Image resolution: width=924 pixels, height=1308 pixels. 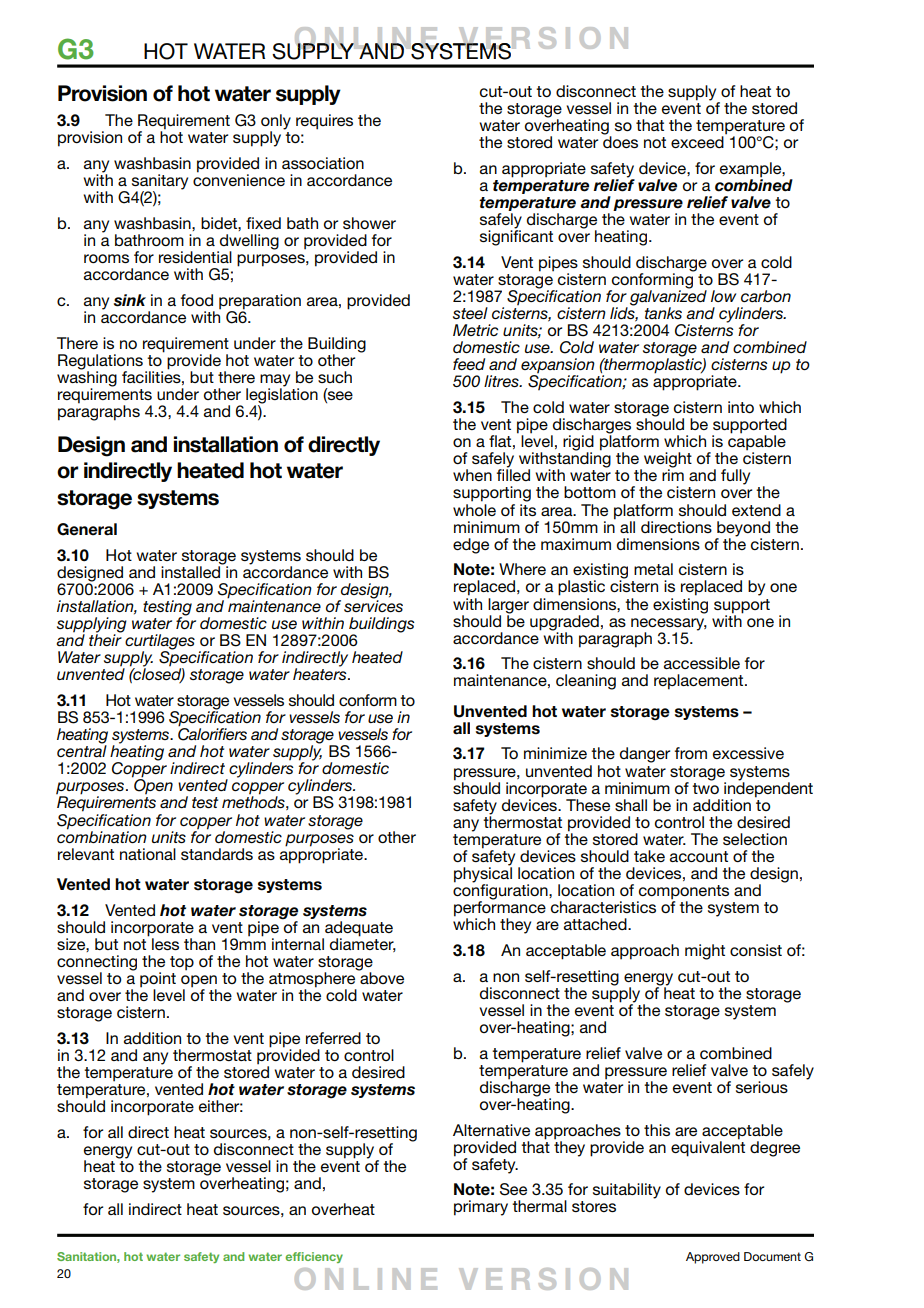 What do you see at coordinates (369, 223) in the document?
I see `shower` at bounding box center [369, 223].
